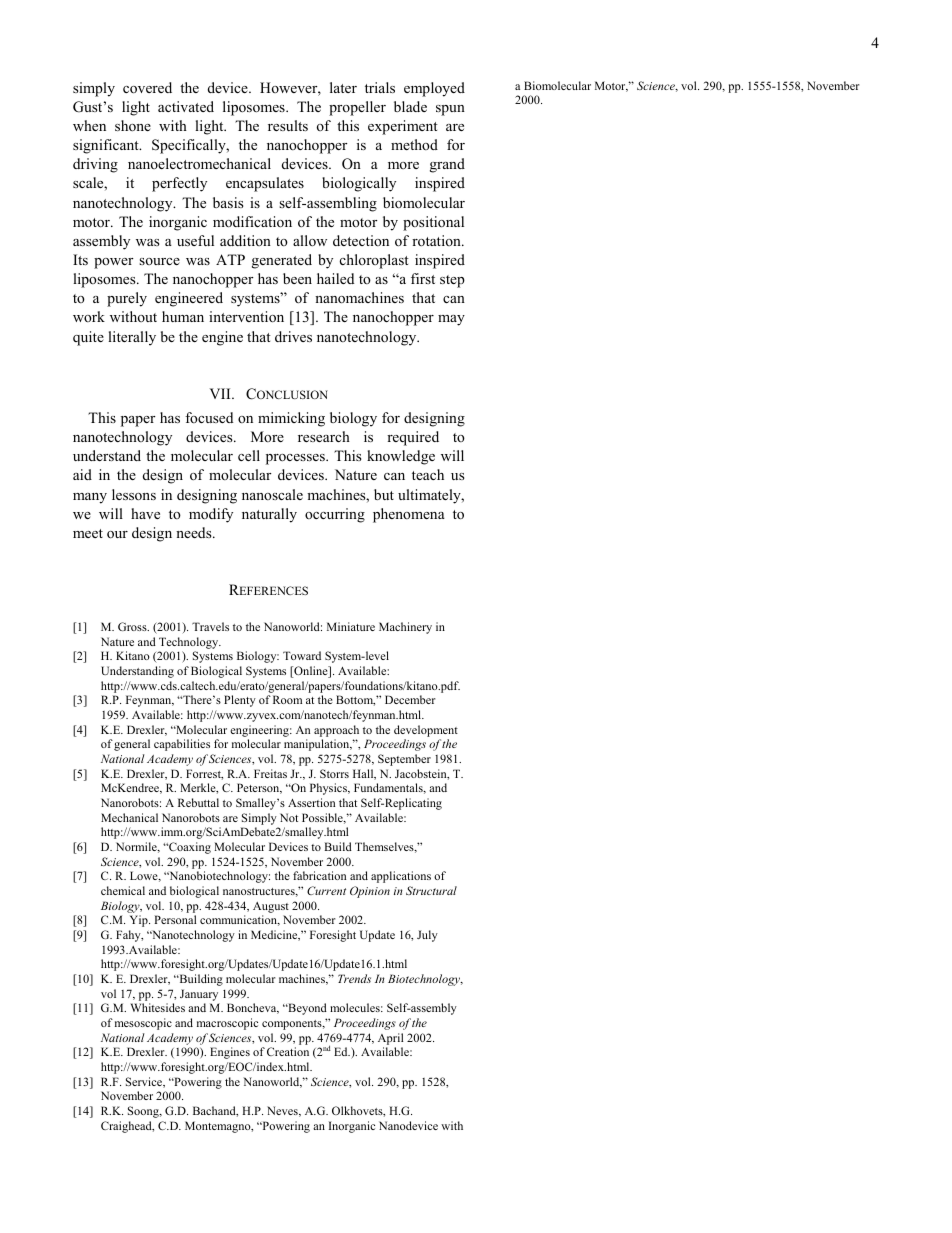  I want to click on shone, so click(133, 125).
